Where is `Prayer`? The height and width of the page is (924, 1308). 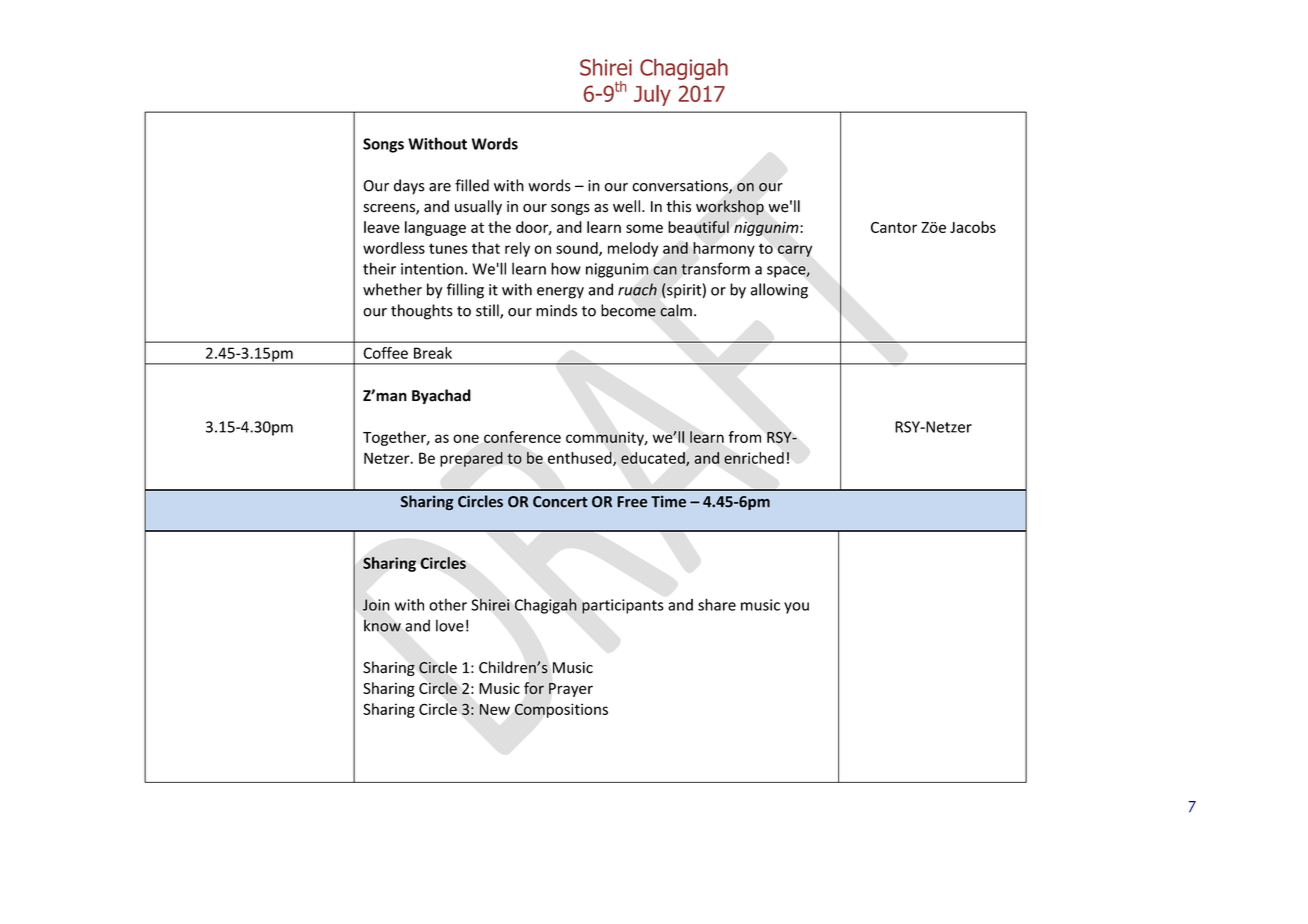
Prayer is located at coordinates (571, 690).
